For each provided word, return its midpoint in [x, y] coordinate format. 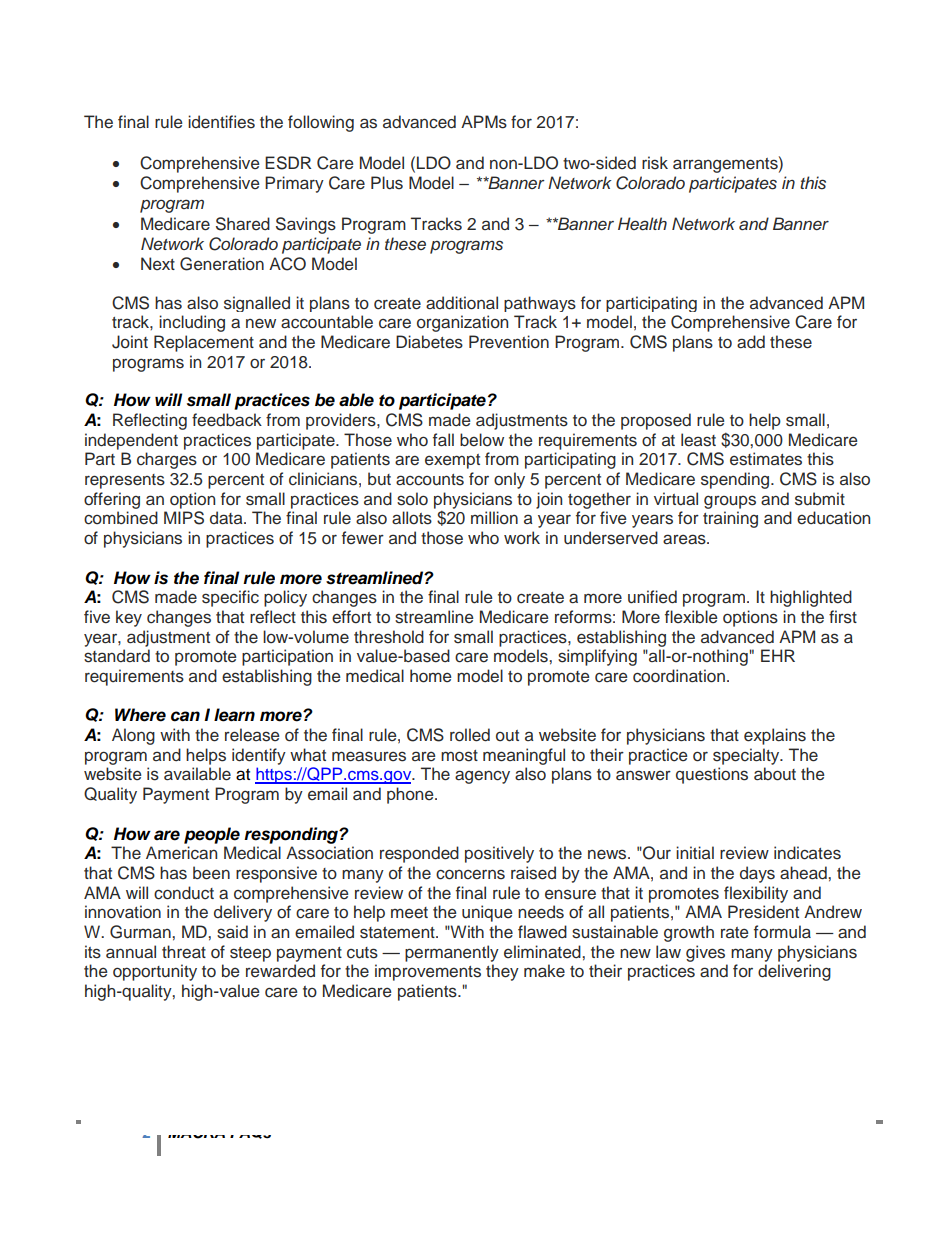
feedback [227, 420]
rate [735, 932]
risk [655, 163]
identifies [221, 122]
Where [140, 715]
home [431, 676]
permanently [452, 953]
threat [184, 952]
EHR [778, 655]
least [698, 440]
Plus [387, 183]
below [482, 440]
